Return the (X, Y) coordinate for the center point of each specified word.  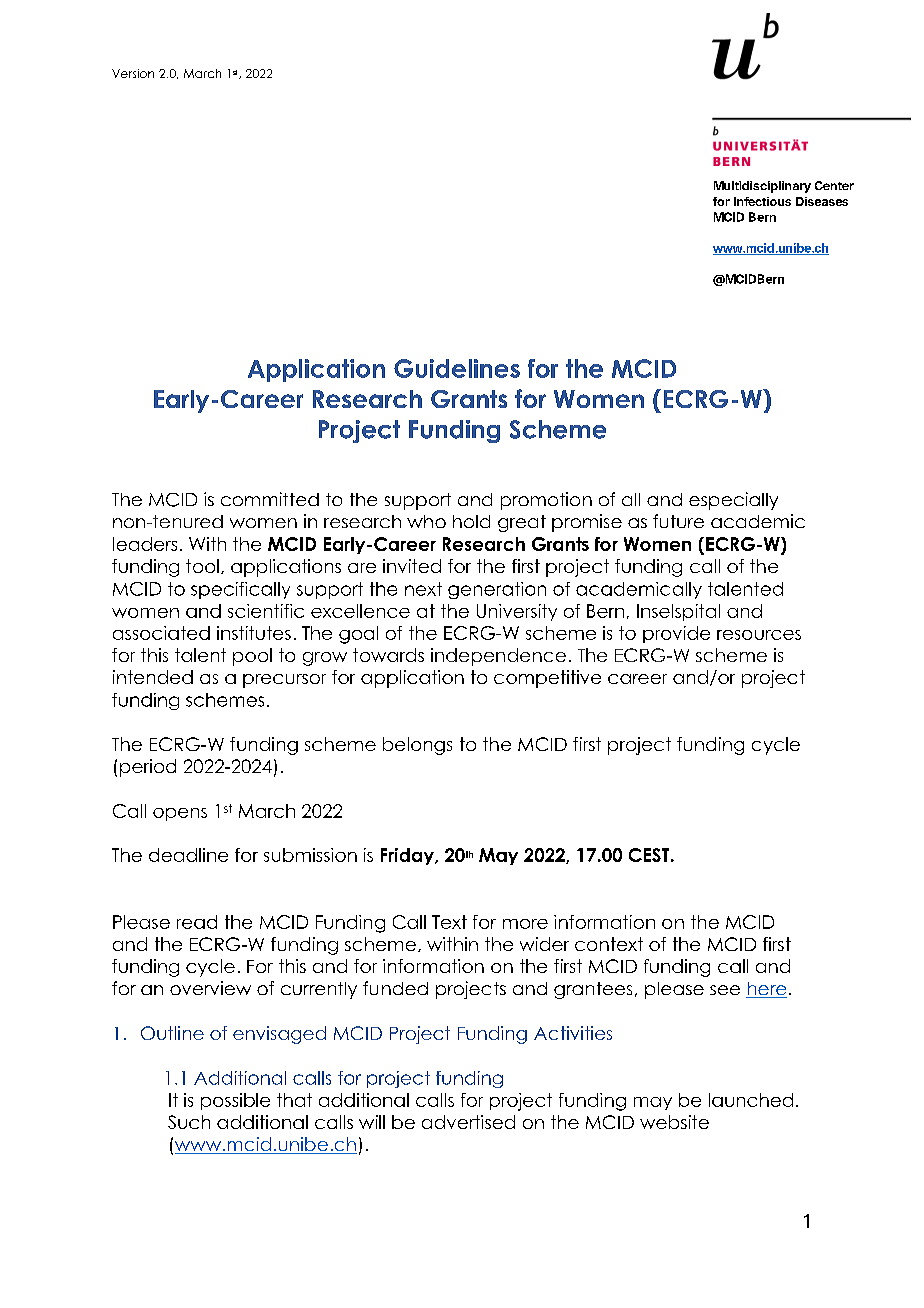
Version (133, 73)
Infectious (762, 201)
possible (235, 1101)
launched (751, 1100)
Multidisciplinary (762, 187)
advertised (468, 1122)
